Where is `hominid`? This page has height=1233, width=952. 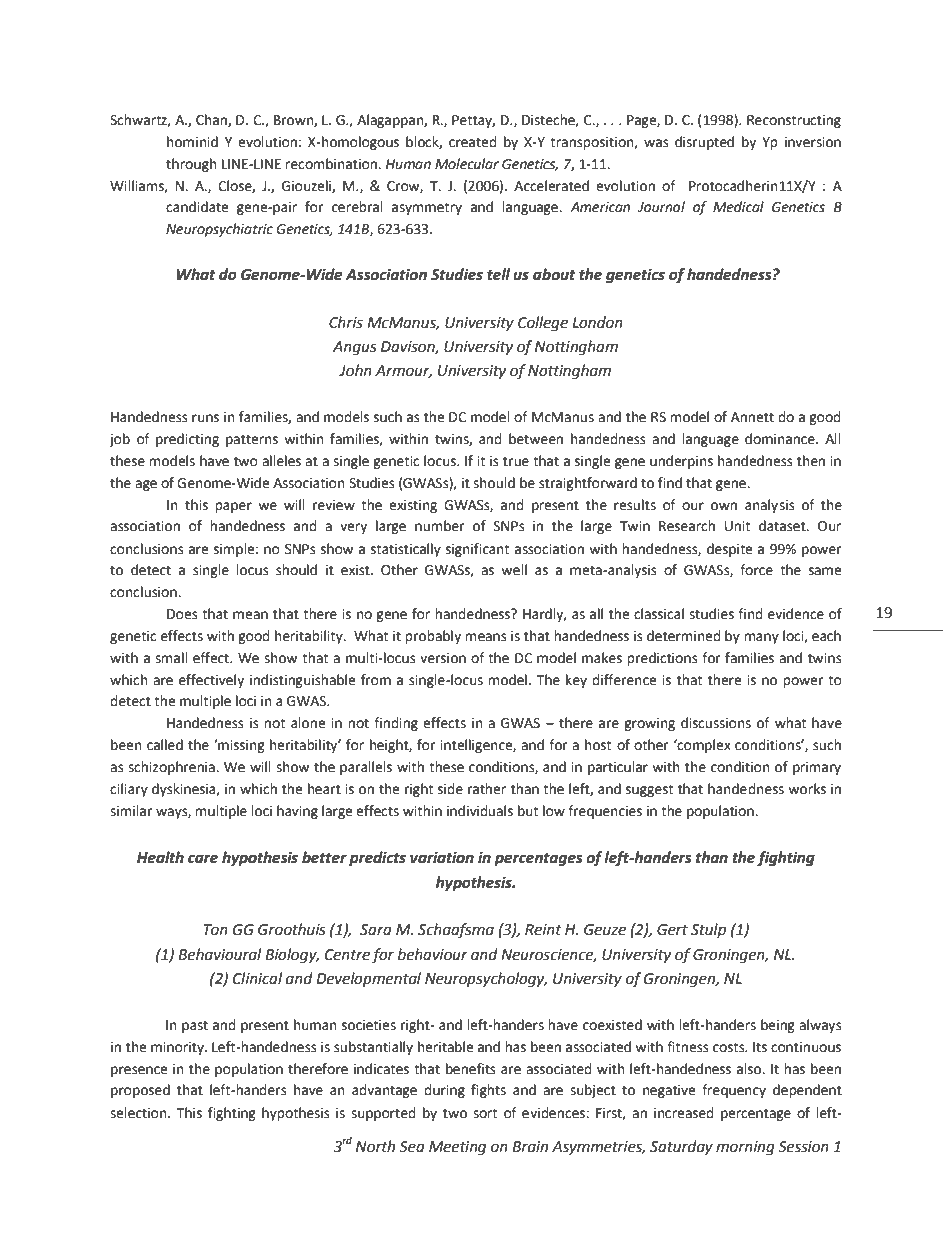
hominid is located at coordinates (192, 142).
